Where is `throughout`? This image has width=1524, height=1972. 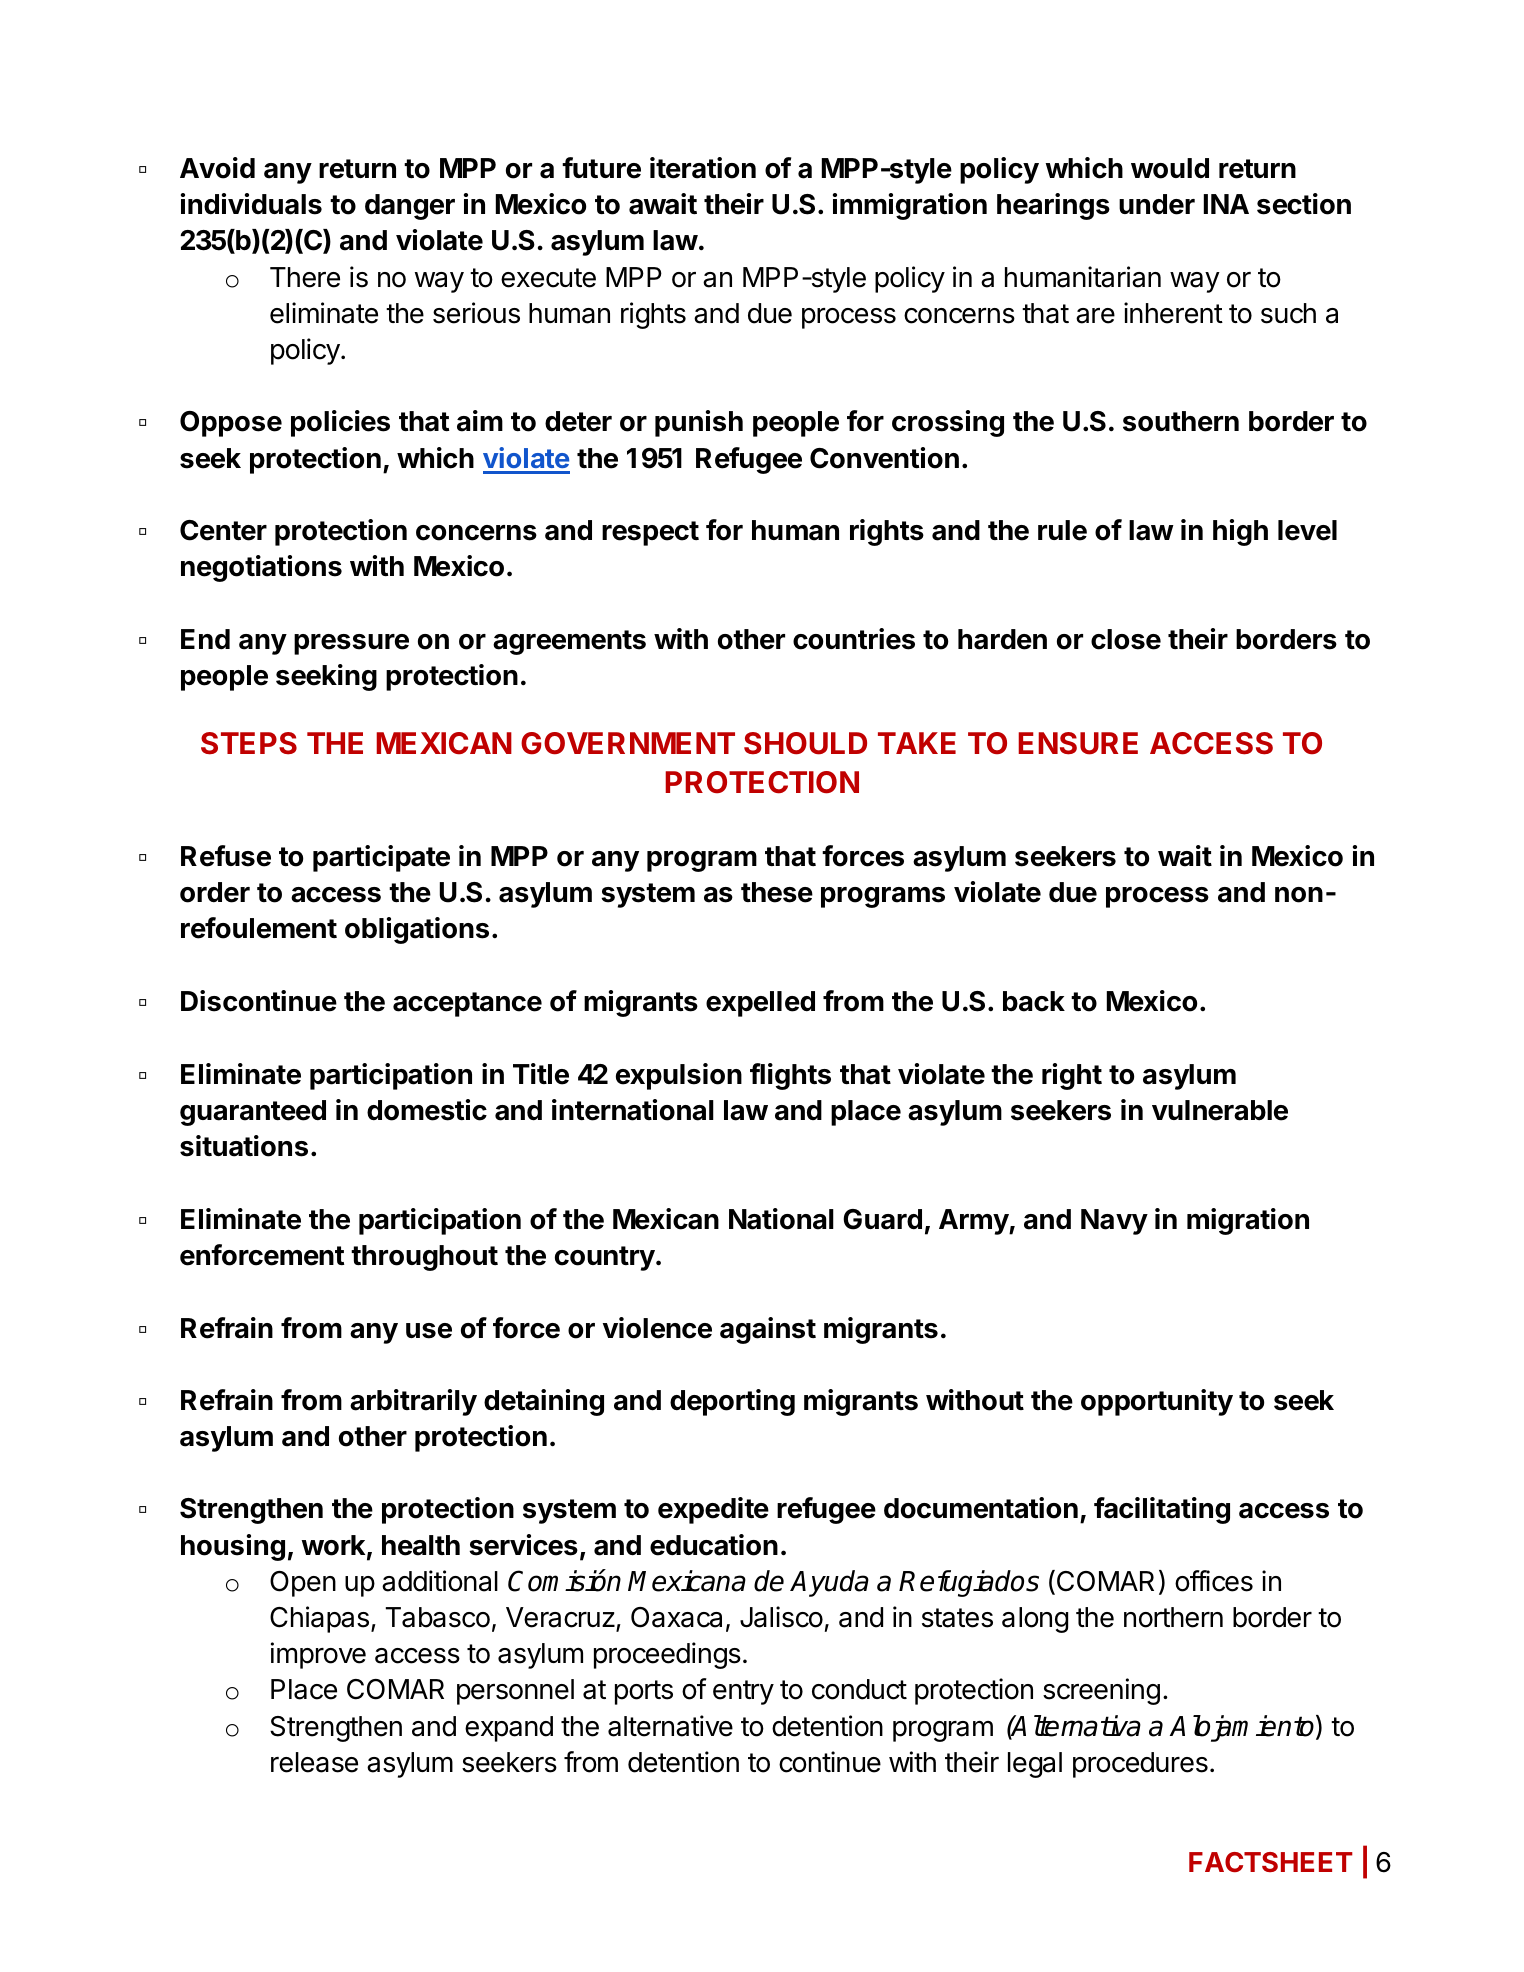 throughout is located at coordinates (424, 1258).
